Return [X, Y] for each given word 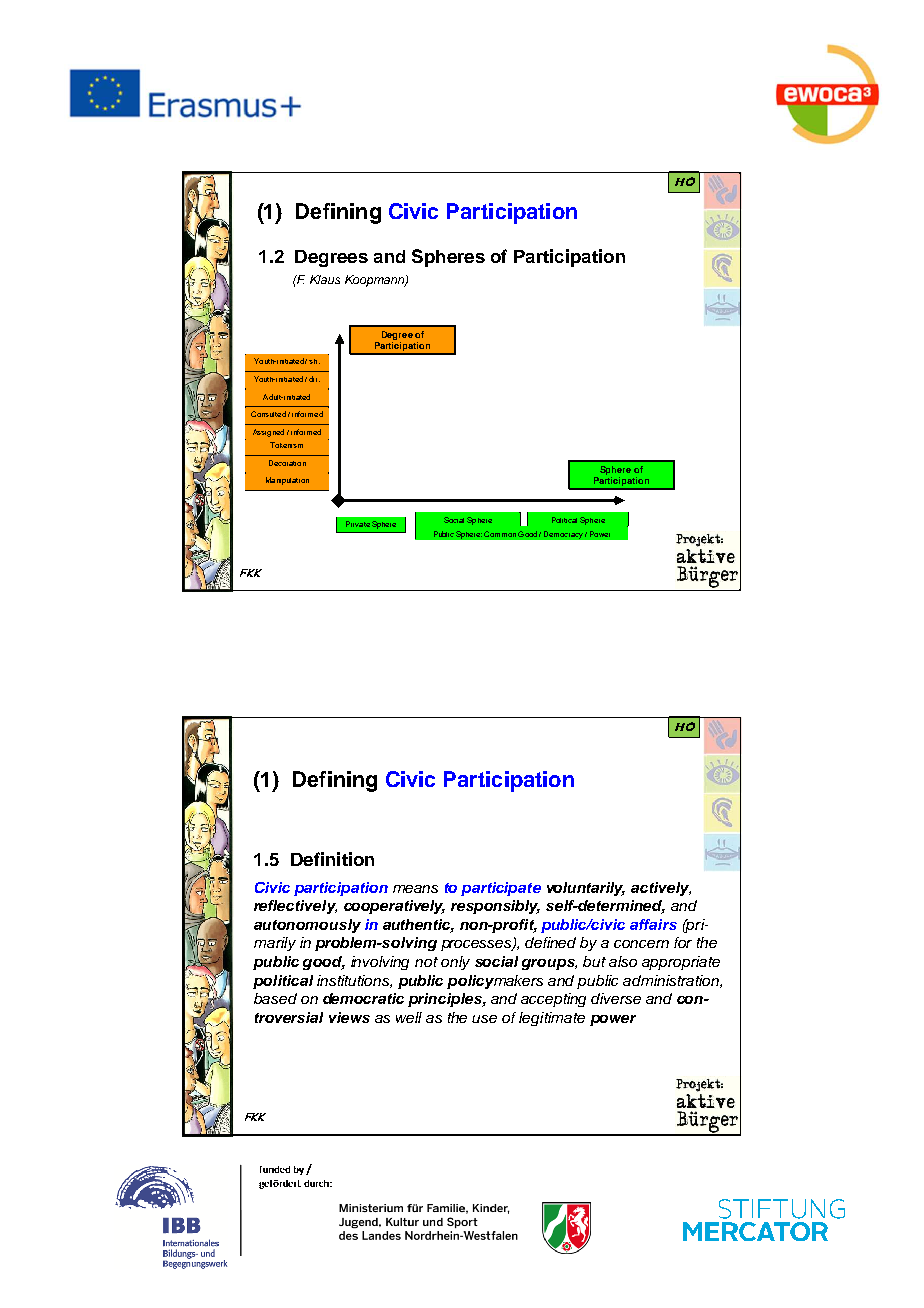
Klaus [325, 279]
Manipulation [287, 481]
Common [500, 534]
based [275, 998]
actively [661, 889]
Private [358, 524]
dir [314, 379]
